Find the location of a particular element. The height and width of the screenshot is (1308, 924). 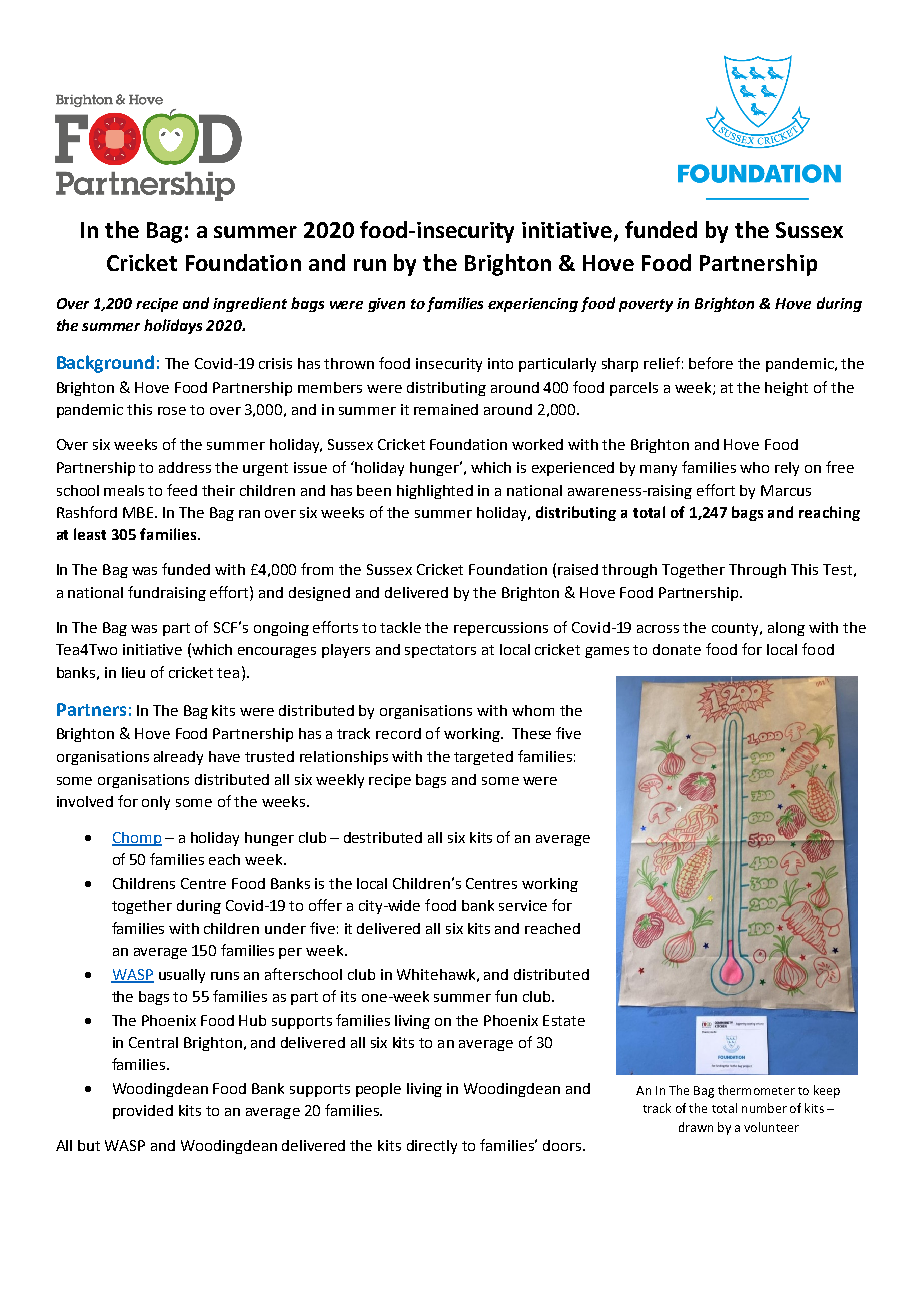

volunteer is located at coordinates (771, 1127).
